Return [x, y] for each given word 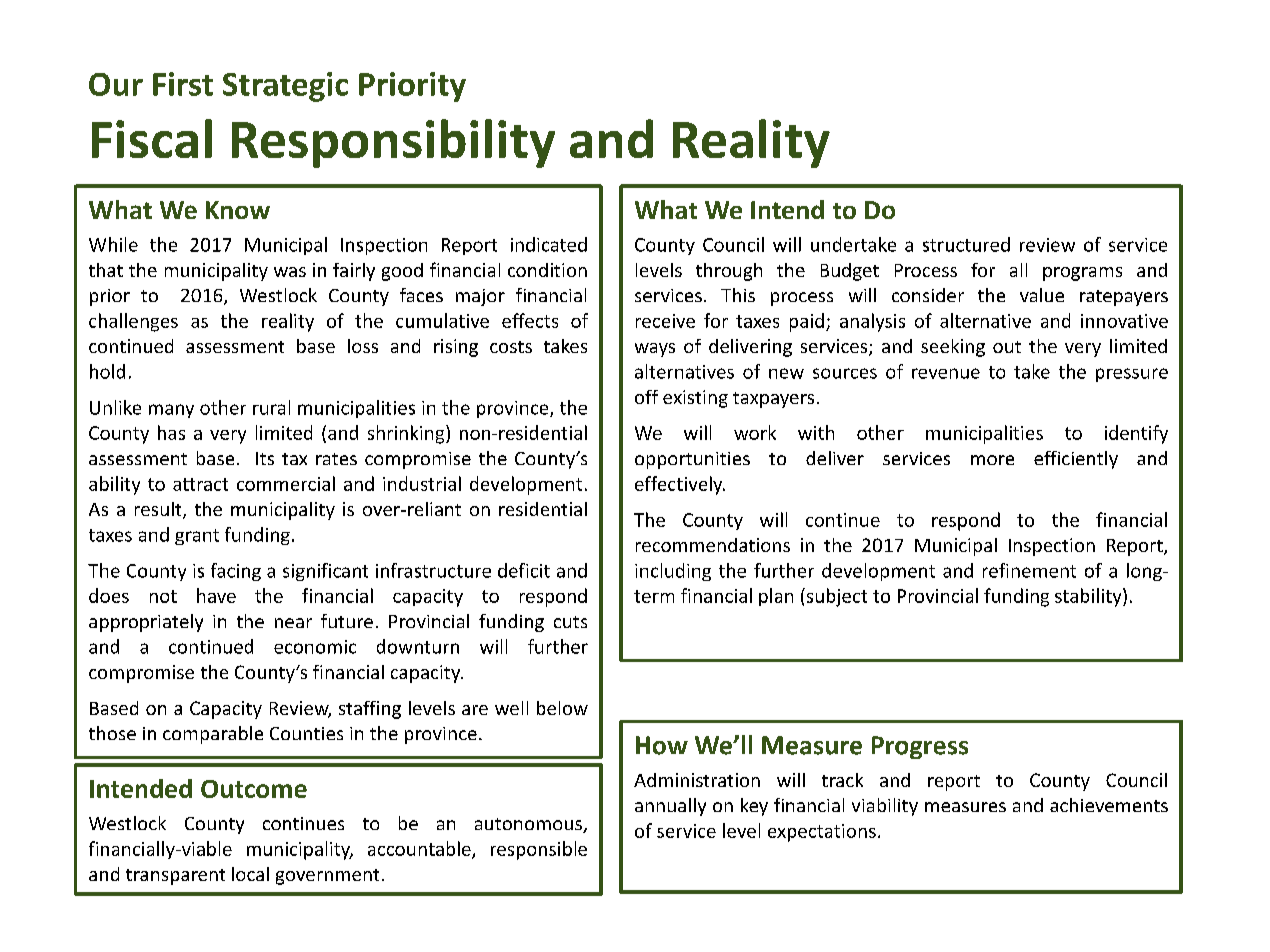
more [992, 460]
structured [966, 244]
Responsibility [393, 143]
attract [200, 484]
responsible [539, 850]
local [250, 874]
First [183, 84]
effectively [680, 485]
